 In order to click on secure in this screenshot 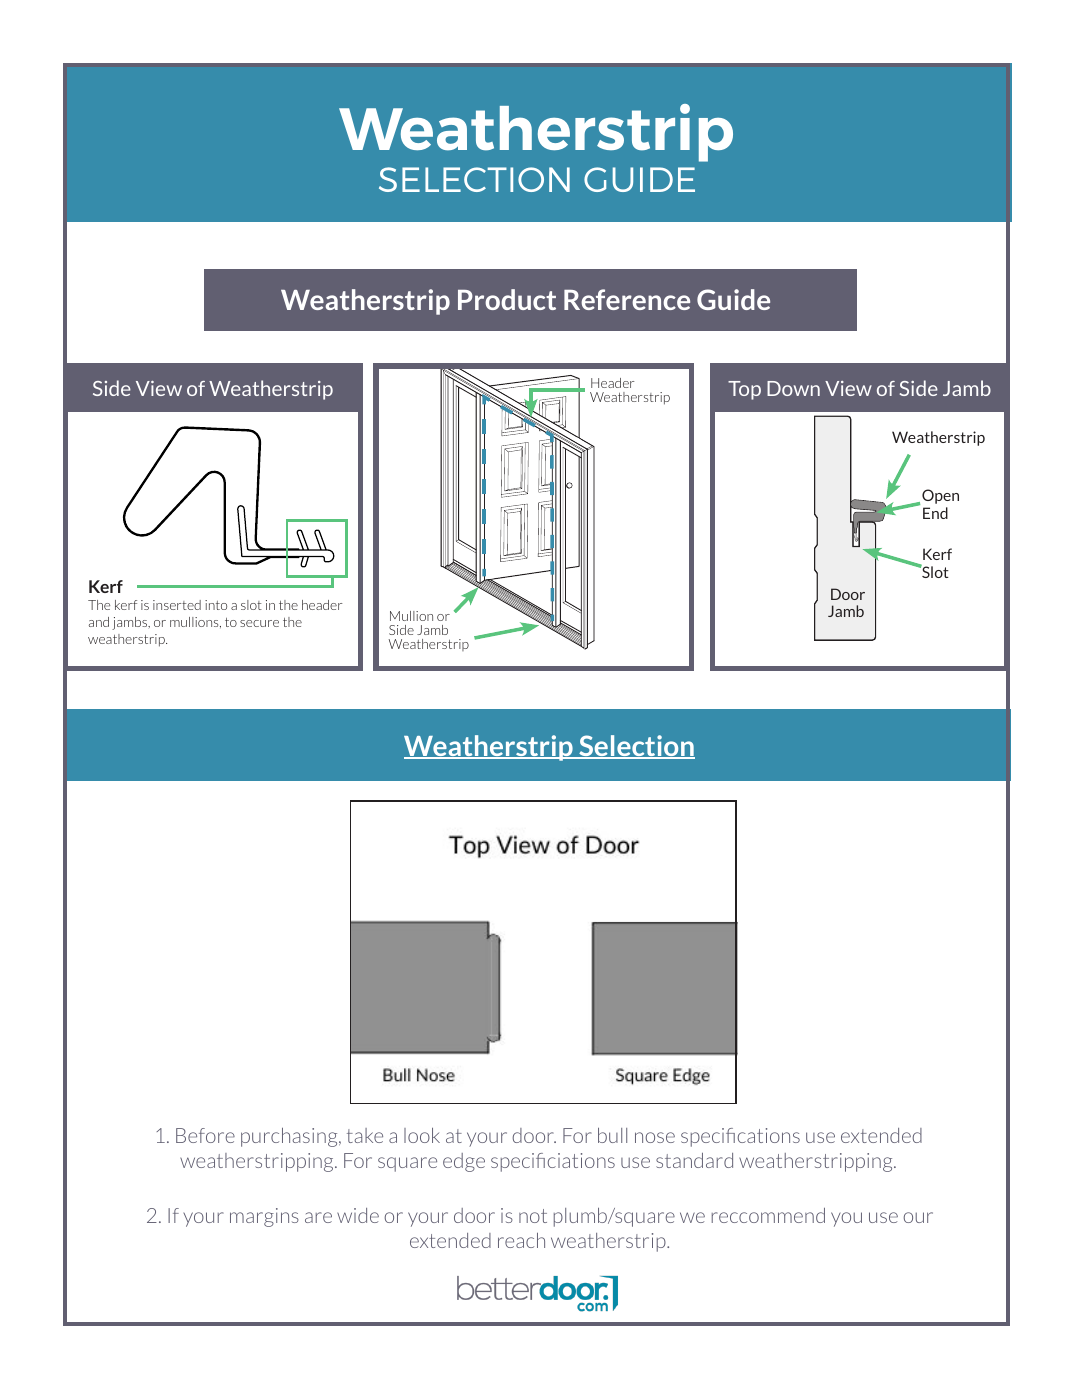, I will do `click(259, 623)`.
